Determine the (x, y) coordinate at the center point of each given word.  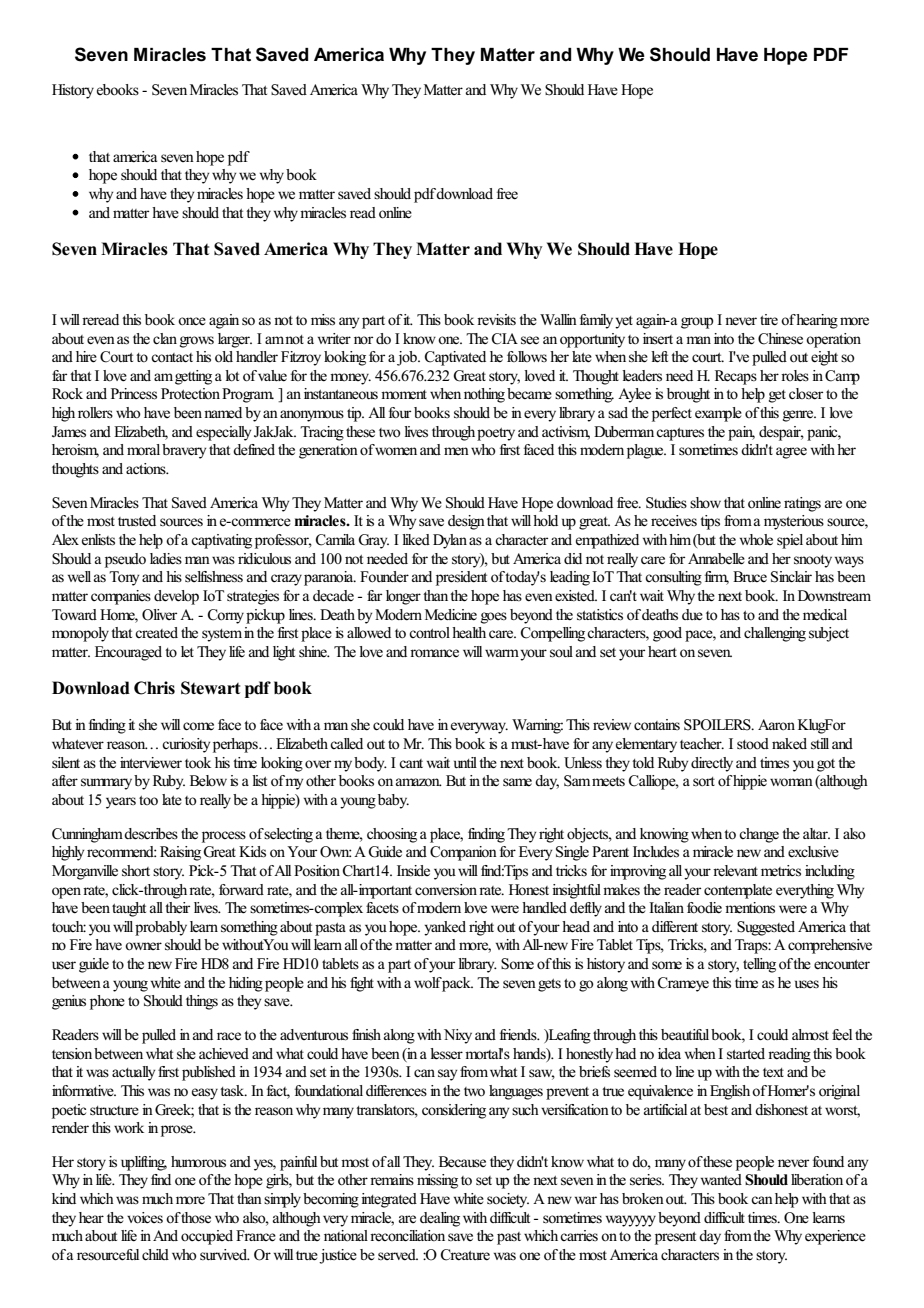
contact (172, 358)
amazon (419, 782)
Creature (465, 1255)
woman (791, 782)
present (675, 1238)
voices (145, 1218)
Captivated (455, 358)
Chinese (780, 339)
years (121, 803)
